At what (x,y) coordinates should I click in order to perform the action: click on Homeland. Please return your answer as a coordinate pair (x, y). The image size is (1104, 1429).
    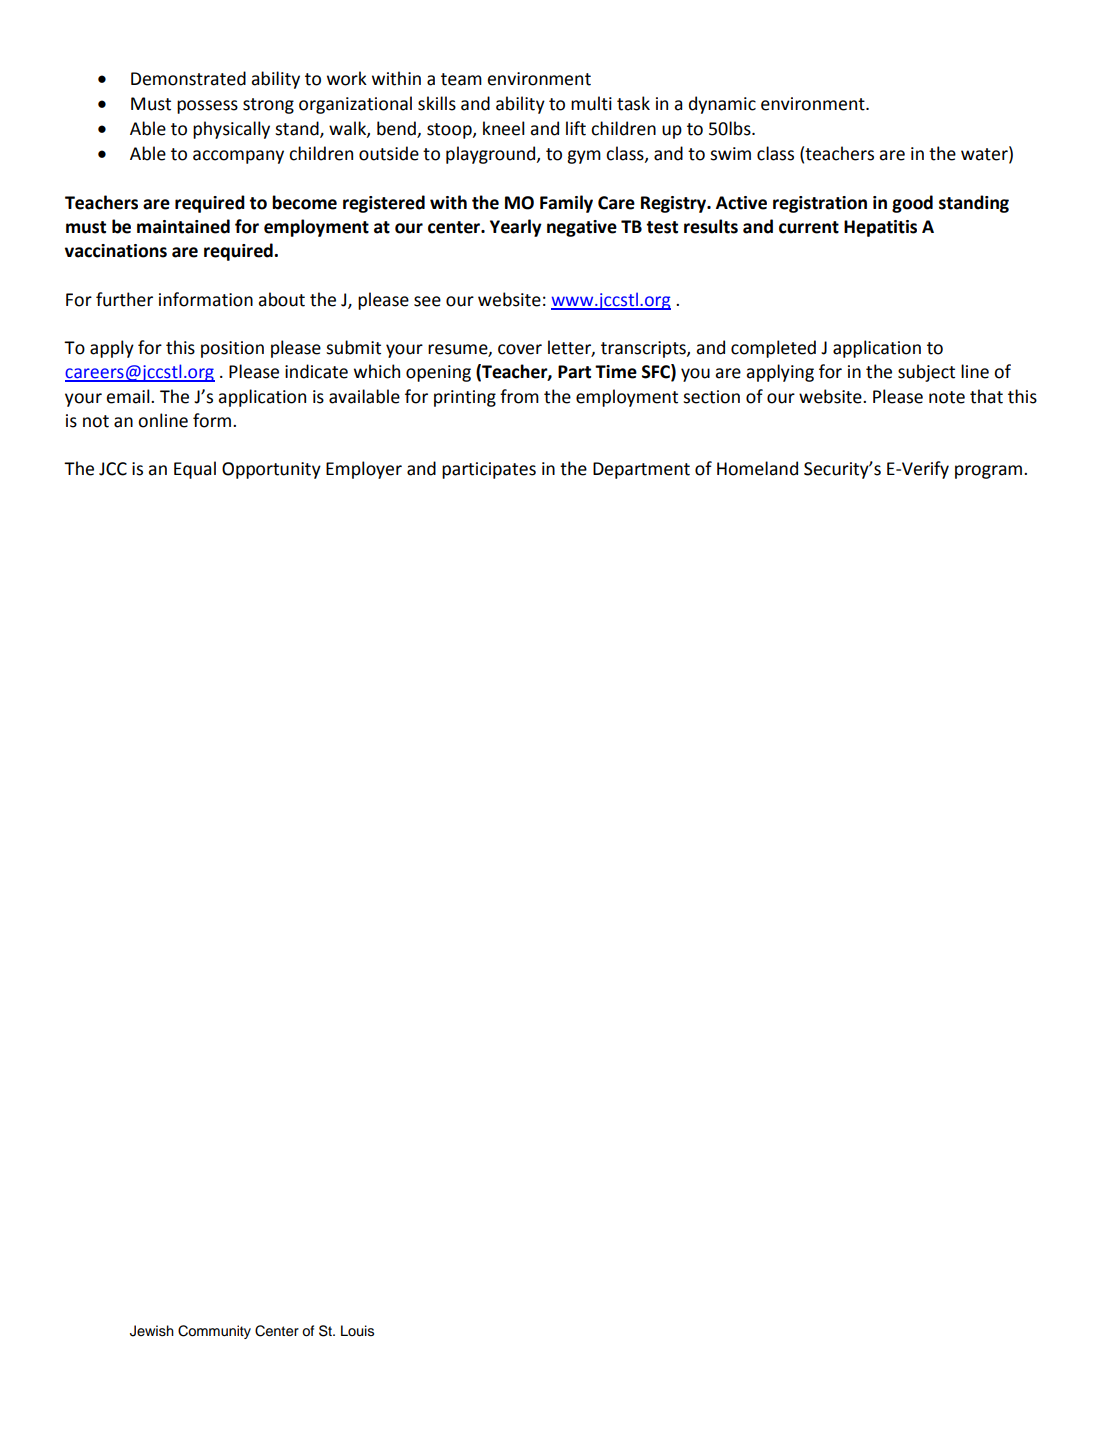
    Looking at the image, I should click on (757, 468).
